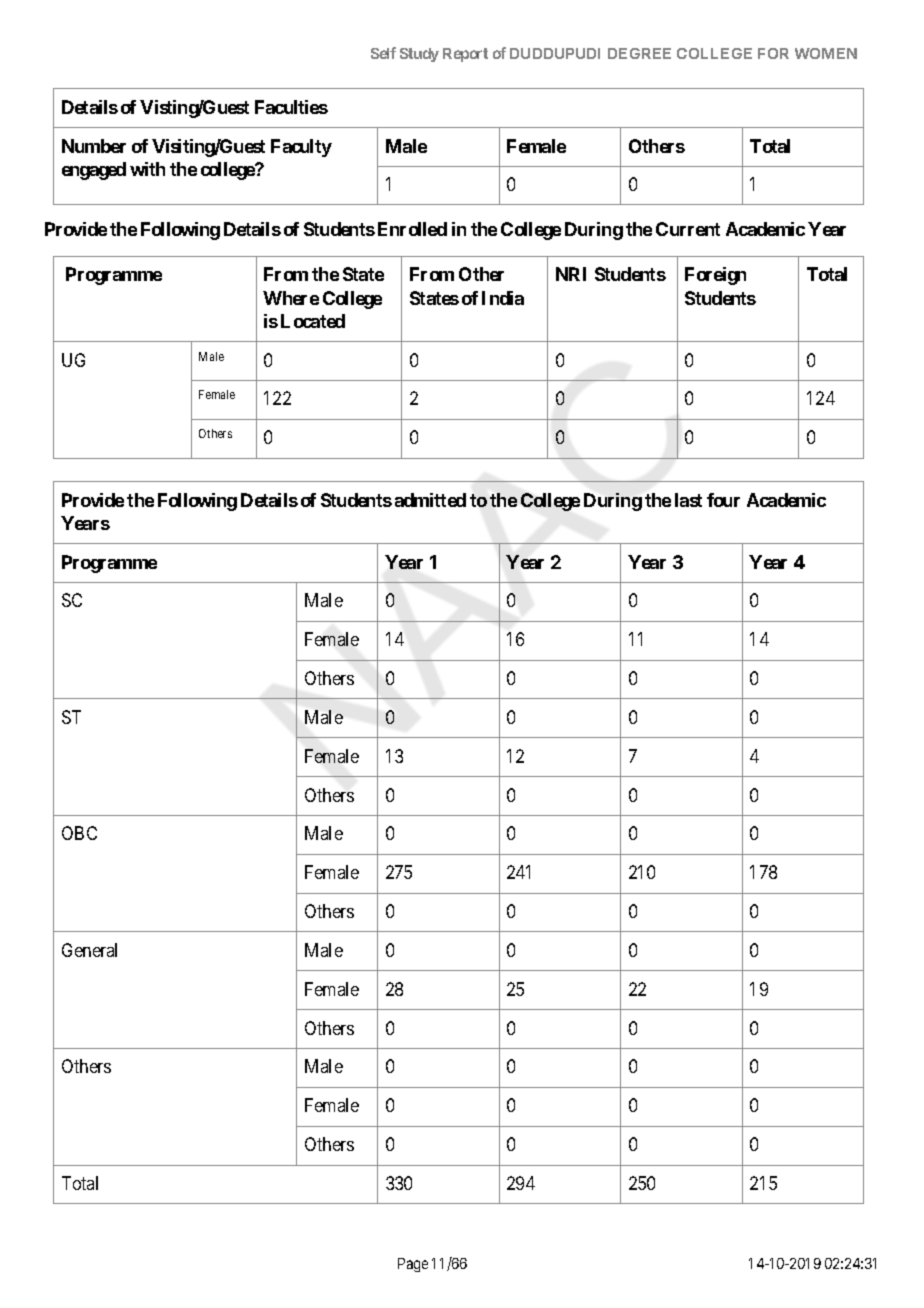  I want to click on Report, so click(465, 55).
